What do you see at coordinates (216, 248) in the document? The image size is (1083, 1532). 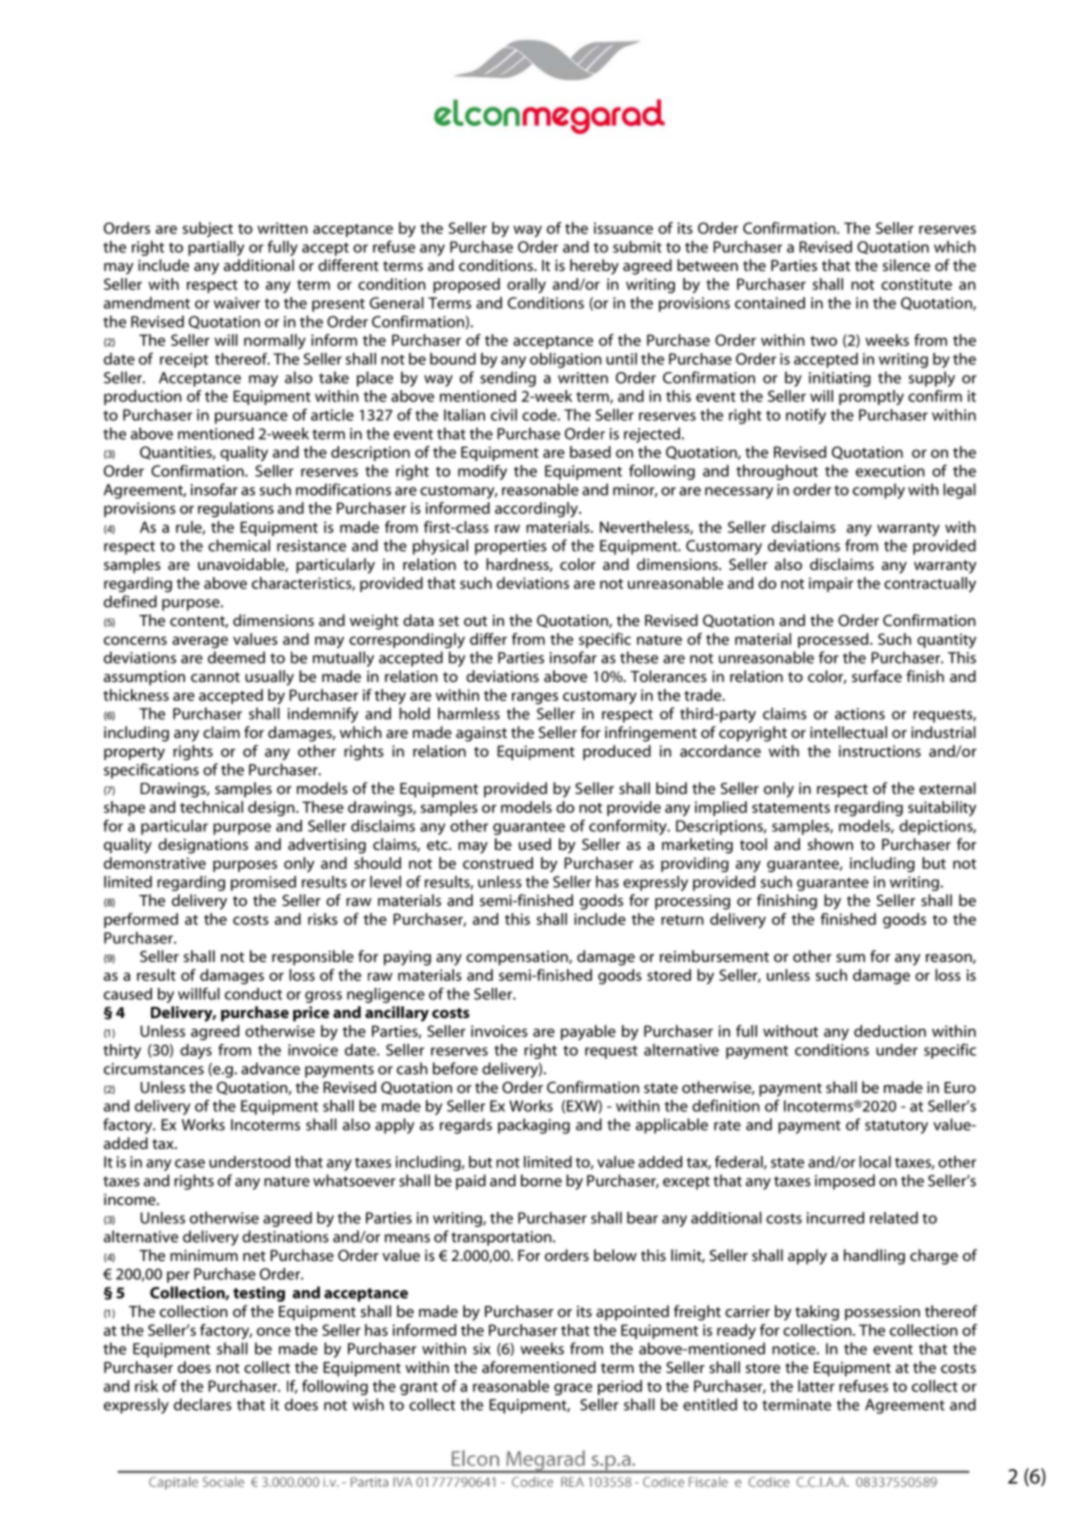 I see `partially` at bounding box center [216, 248].
